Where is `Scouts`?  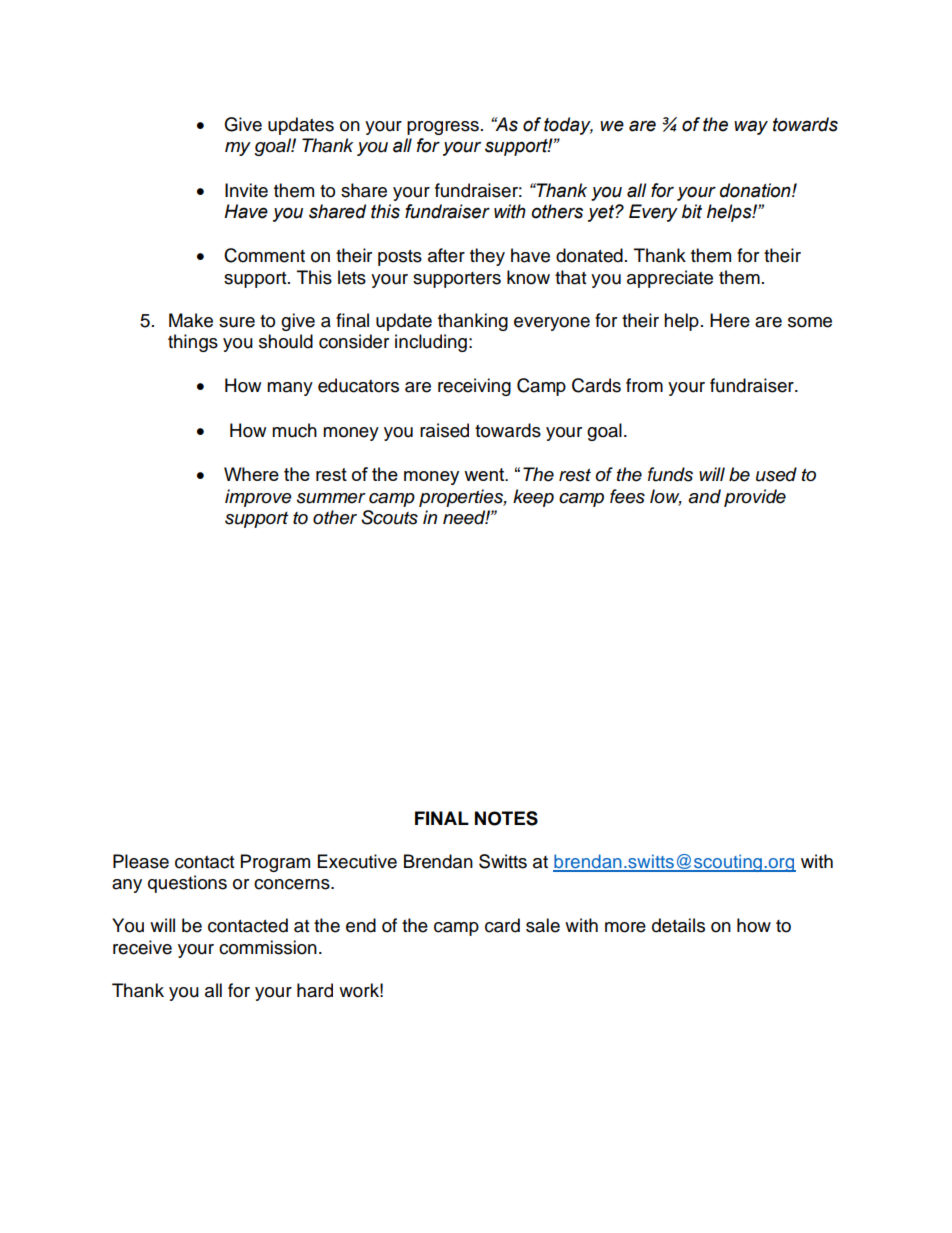
Scouts is located at coordinates (389, 517).
